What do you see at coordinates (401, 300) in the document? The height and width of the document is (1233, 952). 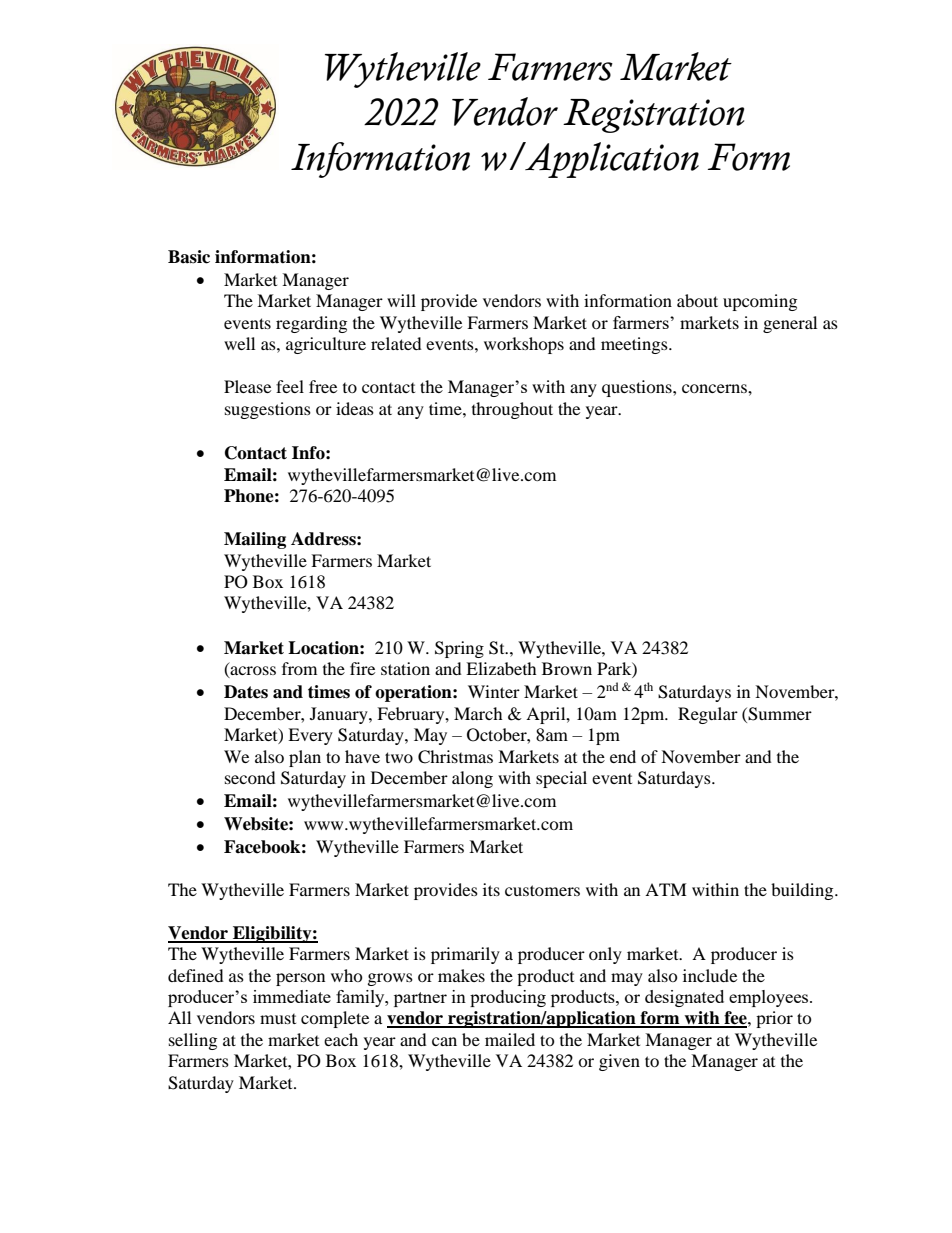 I see `will` at bounding box center [401, 300].
